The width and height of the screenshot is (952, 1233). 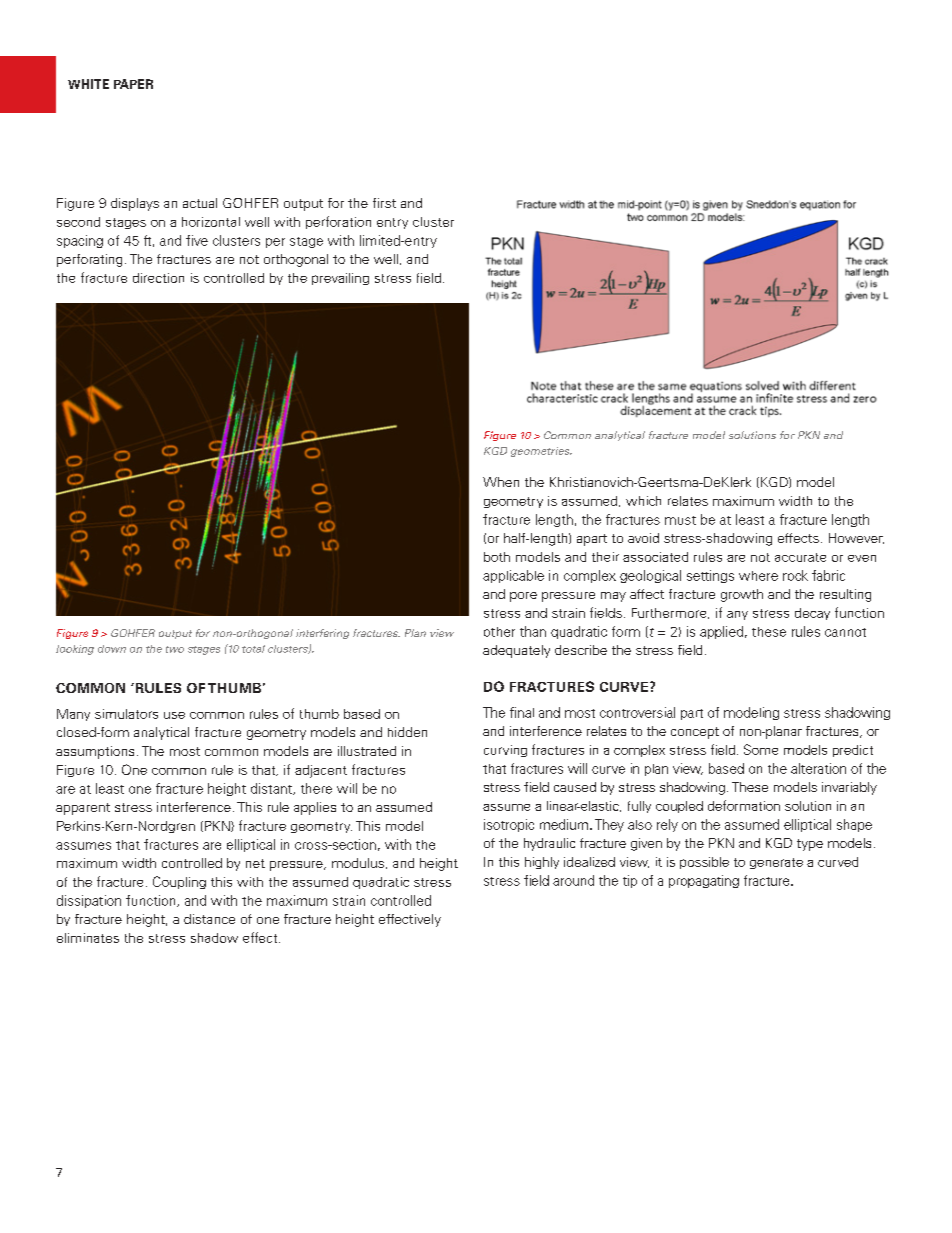 I want to click on distance, so click(x=209, y=919).
